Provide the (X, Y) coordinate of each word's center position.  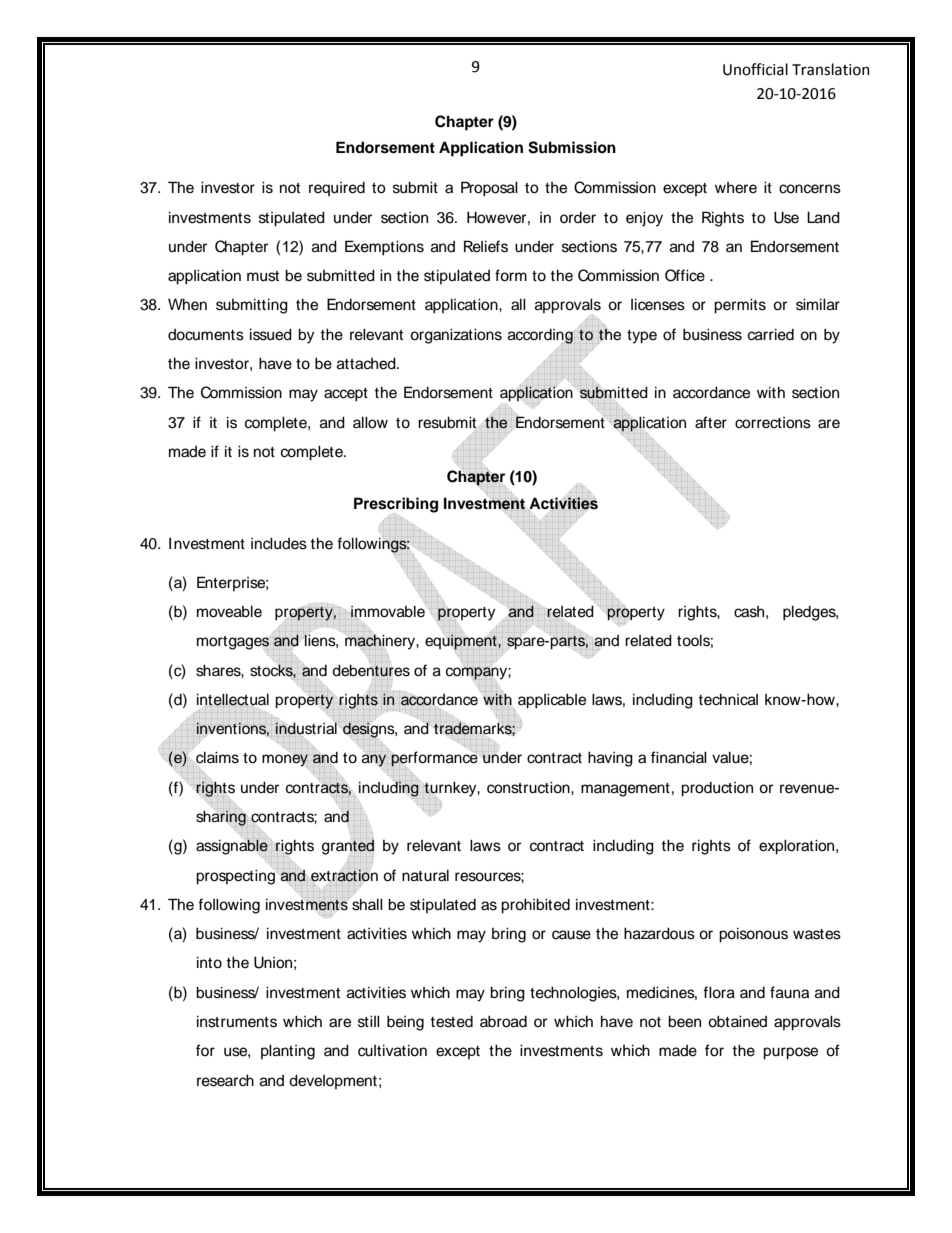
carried (771, 334)
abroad (503, 1021)
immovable (387, 612)
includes (279, 543)
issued (271, 334)
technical (728, 699)
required (337, 189)
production (717, 789)
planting (288, 1052)
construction (529, 787)
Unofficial (755, 69)
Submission (572, 147)
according (541, 336)
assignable (232, 847)
